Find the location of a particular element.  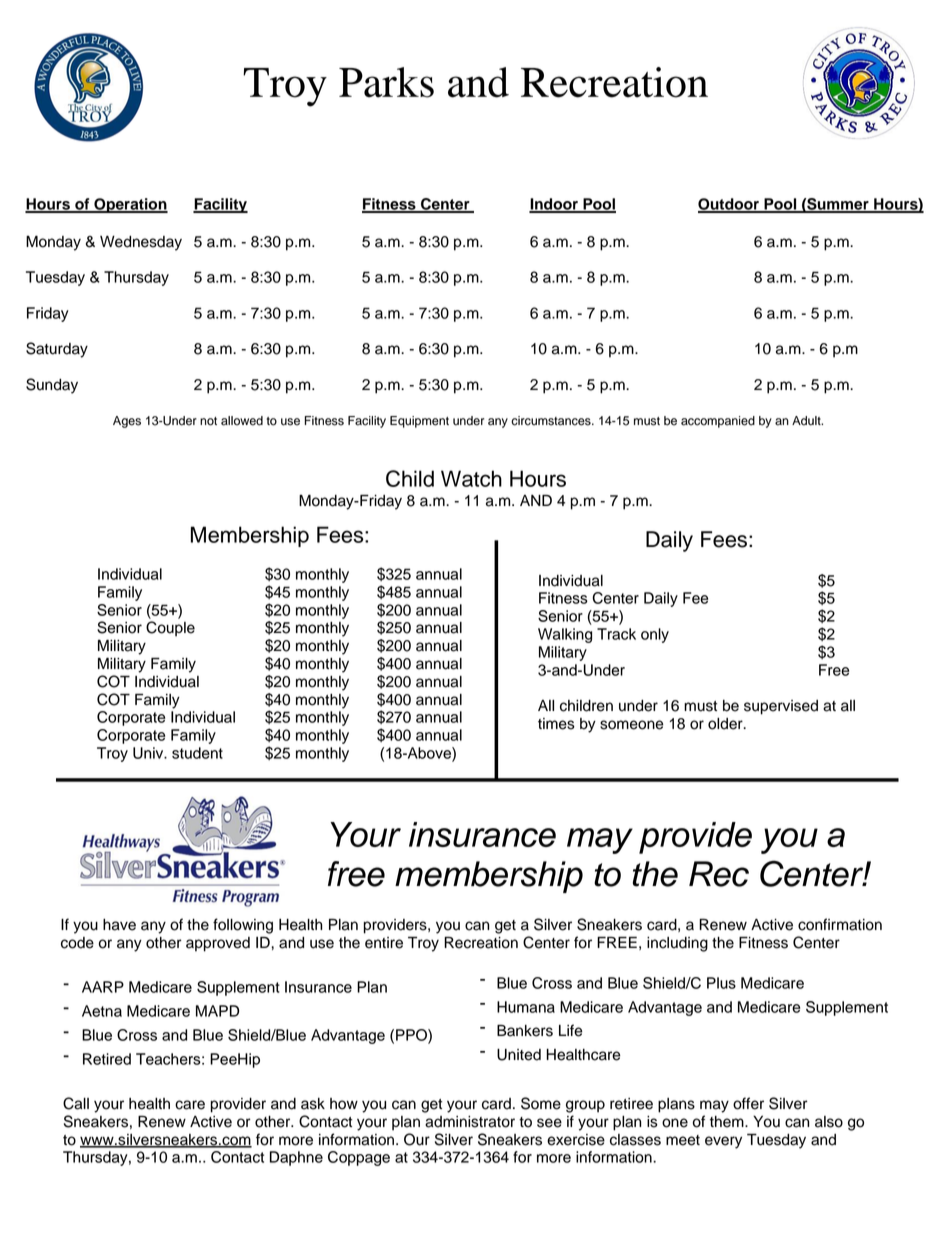

only is located at coordinates (655, 635).
